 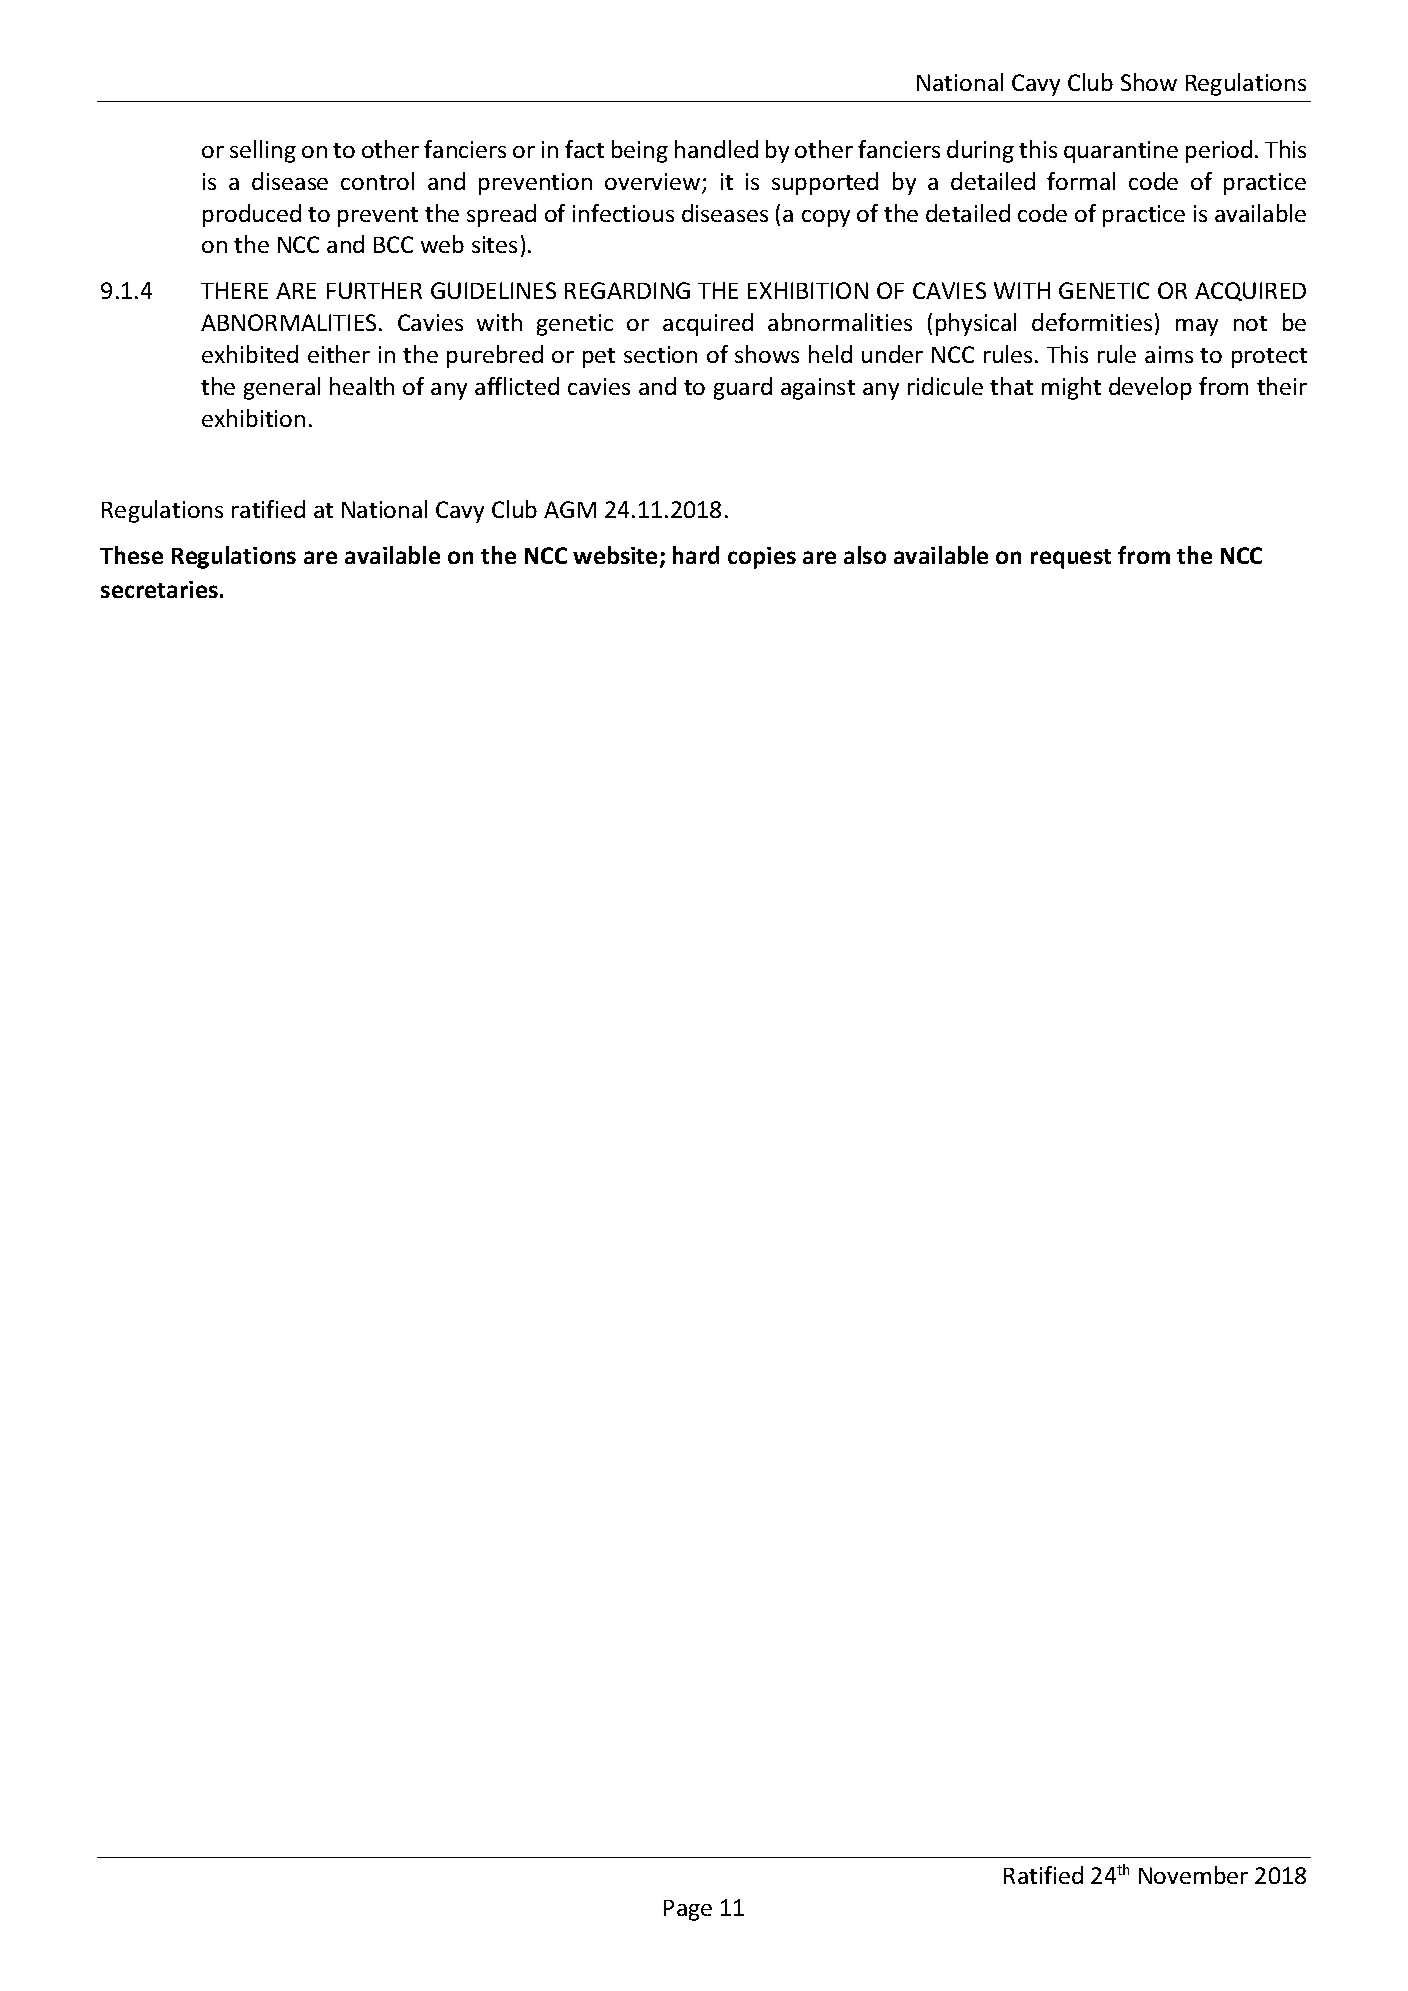 I want to click on formal, so click(x=1081, y=181).
